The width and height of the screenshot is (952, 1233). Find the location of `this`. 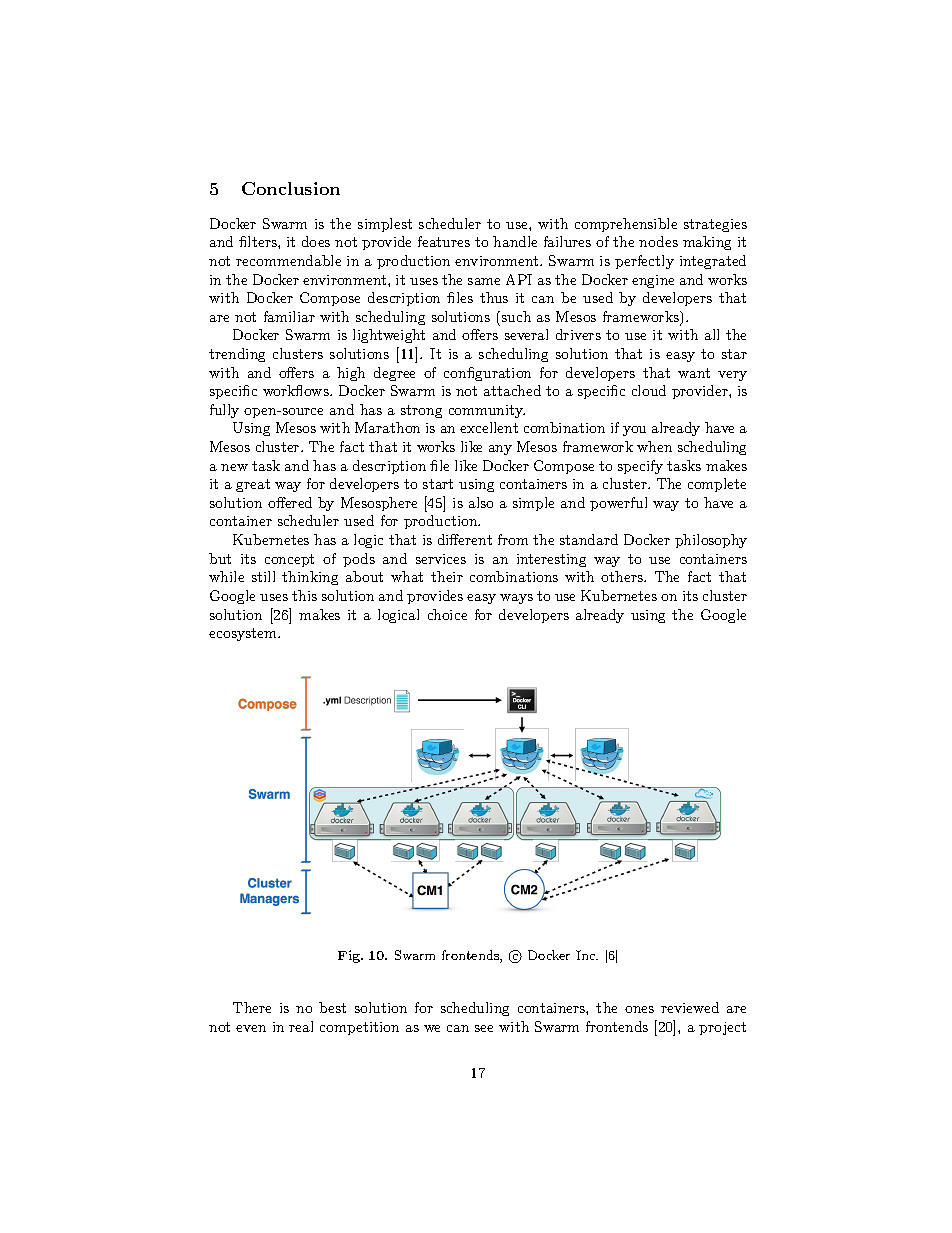

this is located at coordinates (304, 595).
